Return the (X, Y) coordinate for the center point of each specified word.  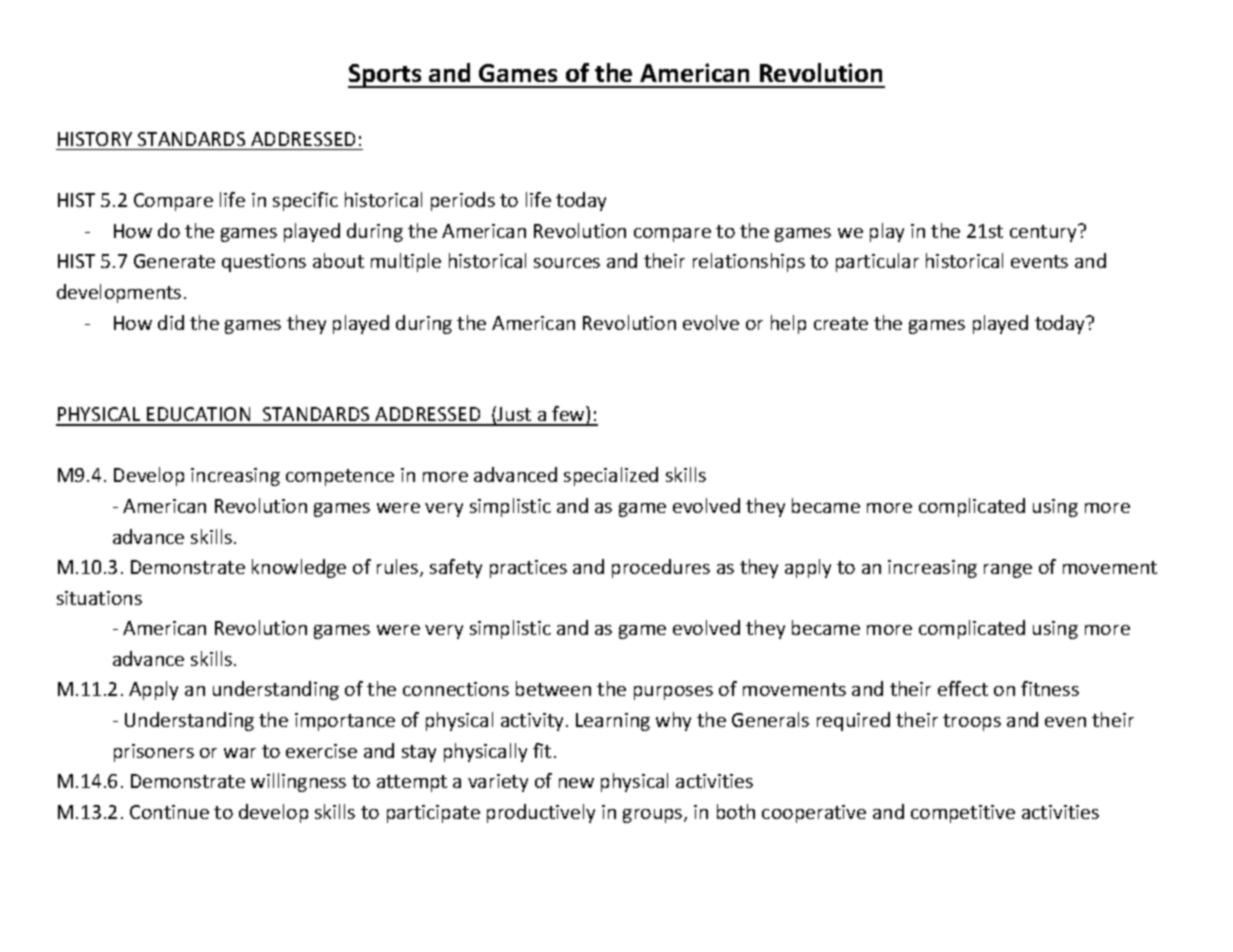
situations (99, 598)
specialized (611, 476)
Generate (174, 261)
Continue (169, 812)
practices (528, 569)
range (1008, 571)
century (1044, 233)
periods (463, 201)
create (841, 323)
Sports (386, 76)
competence (340, 477)
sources (567, 263)
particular (877, 262)
